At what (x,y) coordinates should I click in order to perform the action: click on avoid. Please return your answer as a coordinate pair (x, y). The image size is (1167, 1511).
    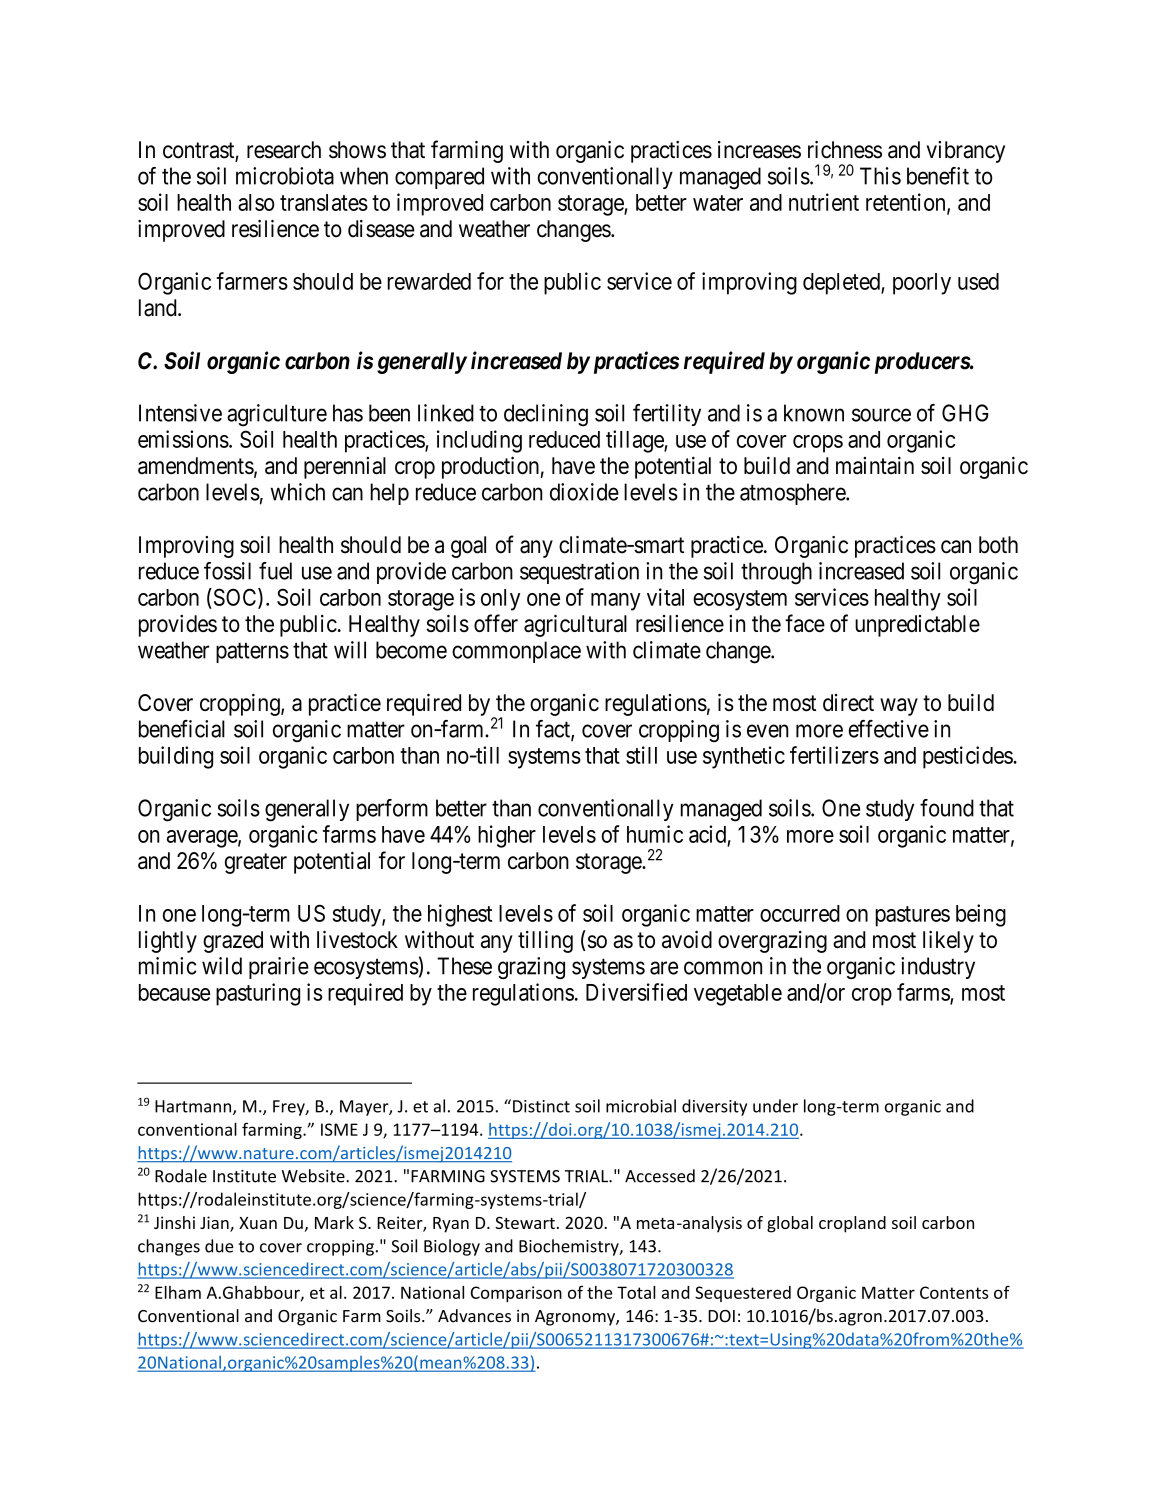
    Looking at the image, I should click on (687, 939).
